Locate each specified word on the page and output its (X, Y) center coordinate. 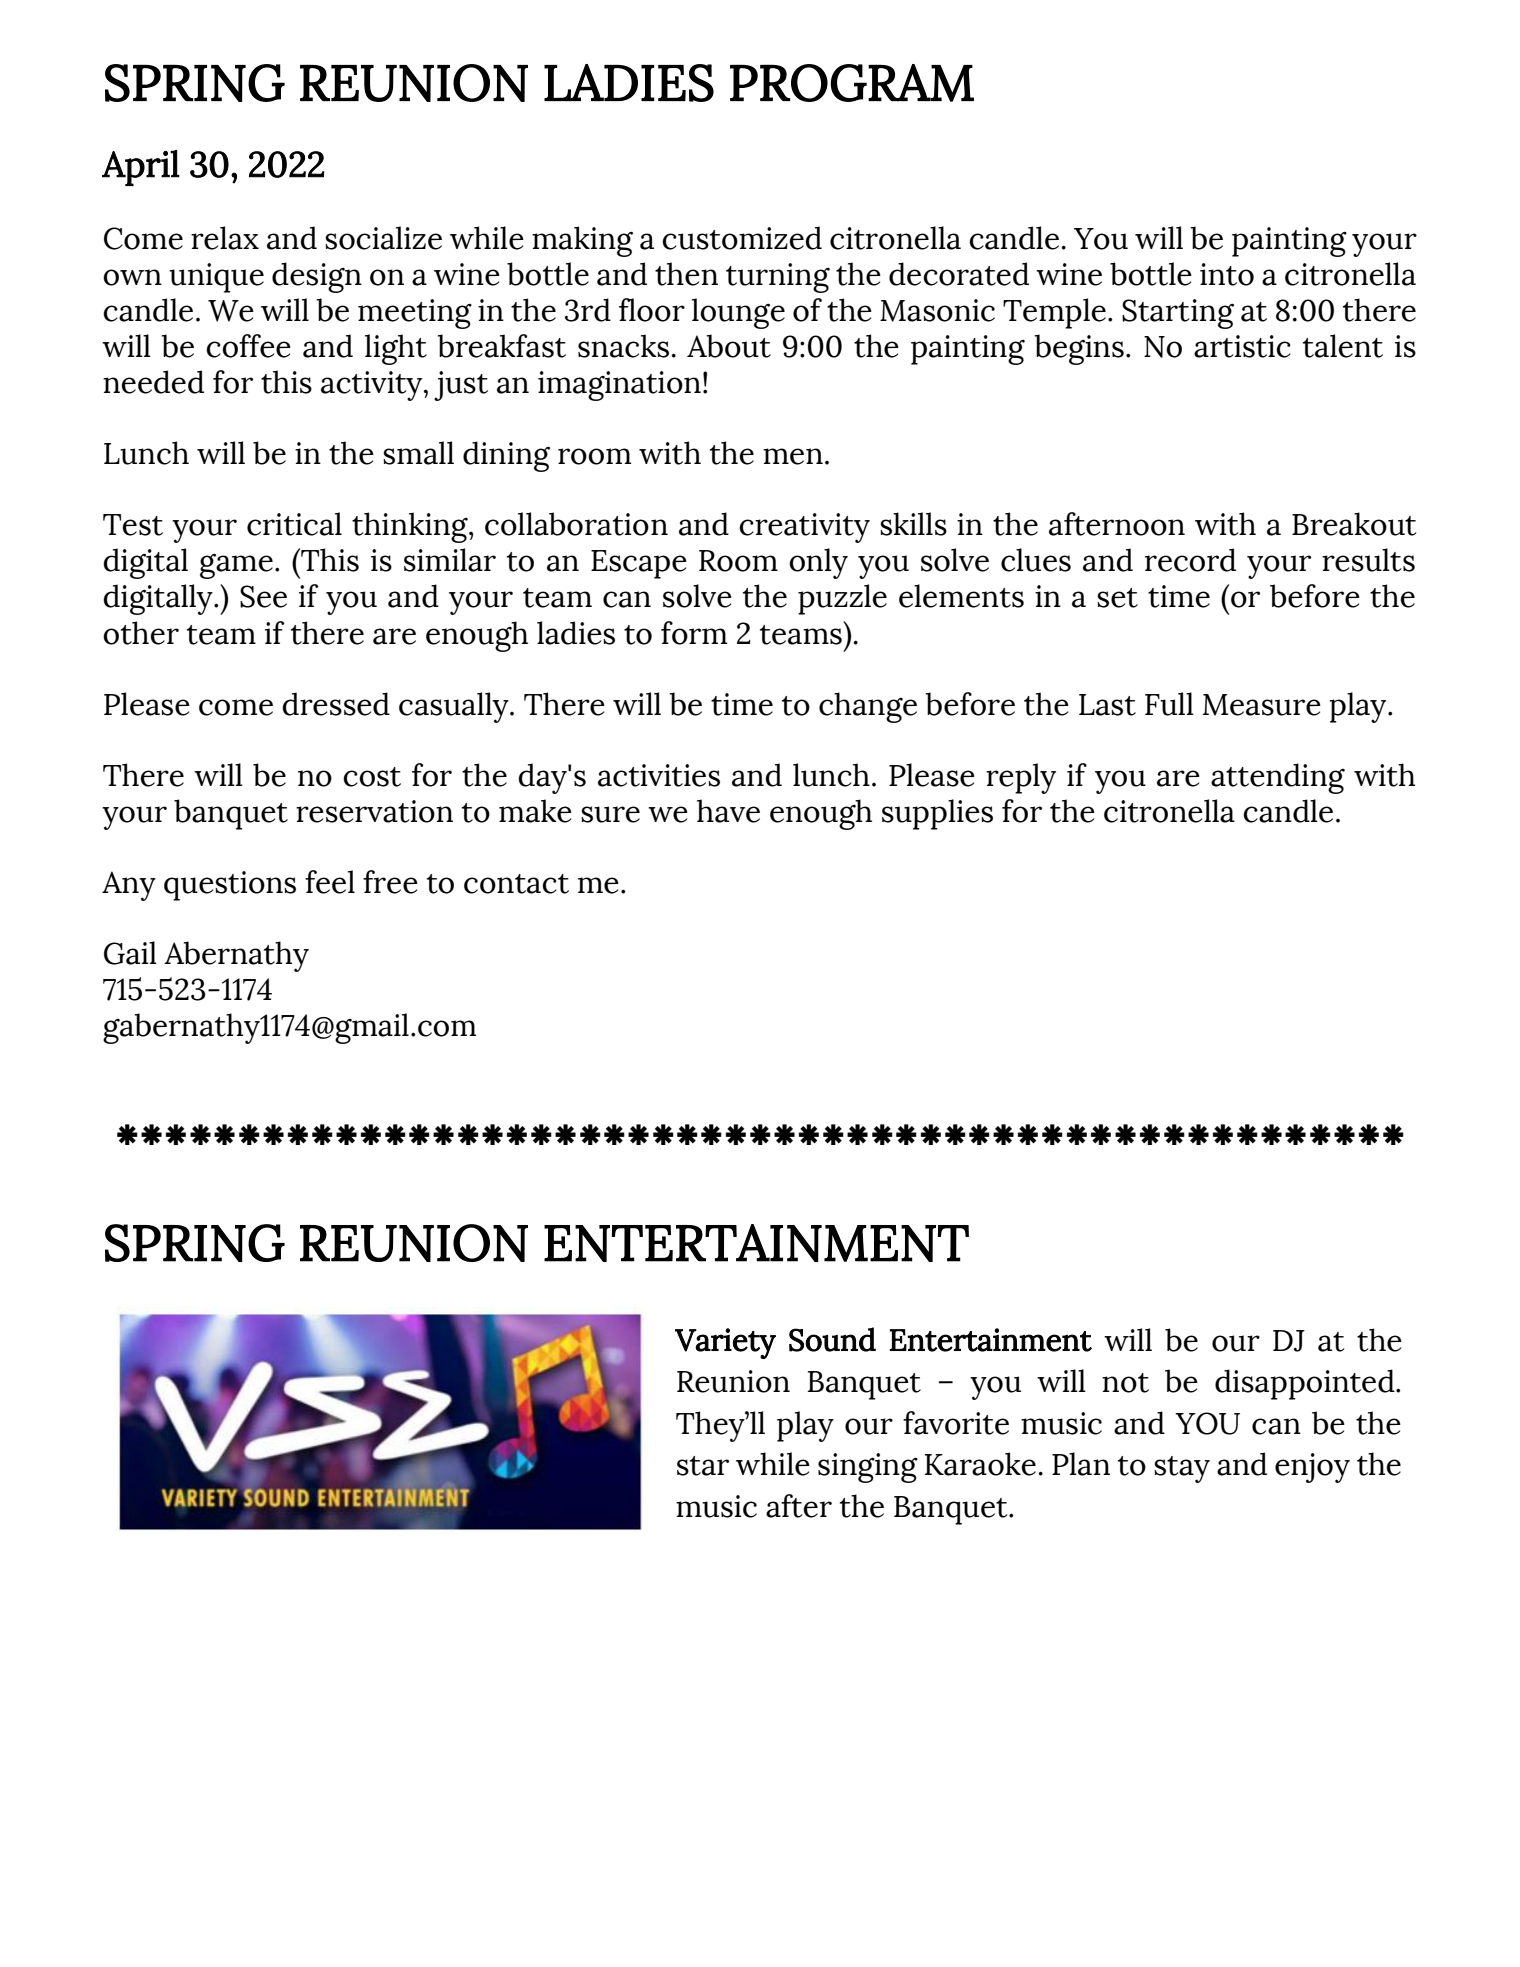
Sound (832, 1339)
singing (868, 1468)
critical (294, 524)
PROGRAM (852, 83)
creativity (804, 528)
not (1125, 1383)
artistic (1242, 346)
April (141, 168)
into (1227, 274)
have (728, 811)
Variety (725, 1343)
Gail (130, 953)
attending (1278, 778)
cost (372, 777)
